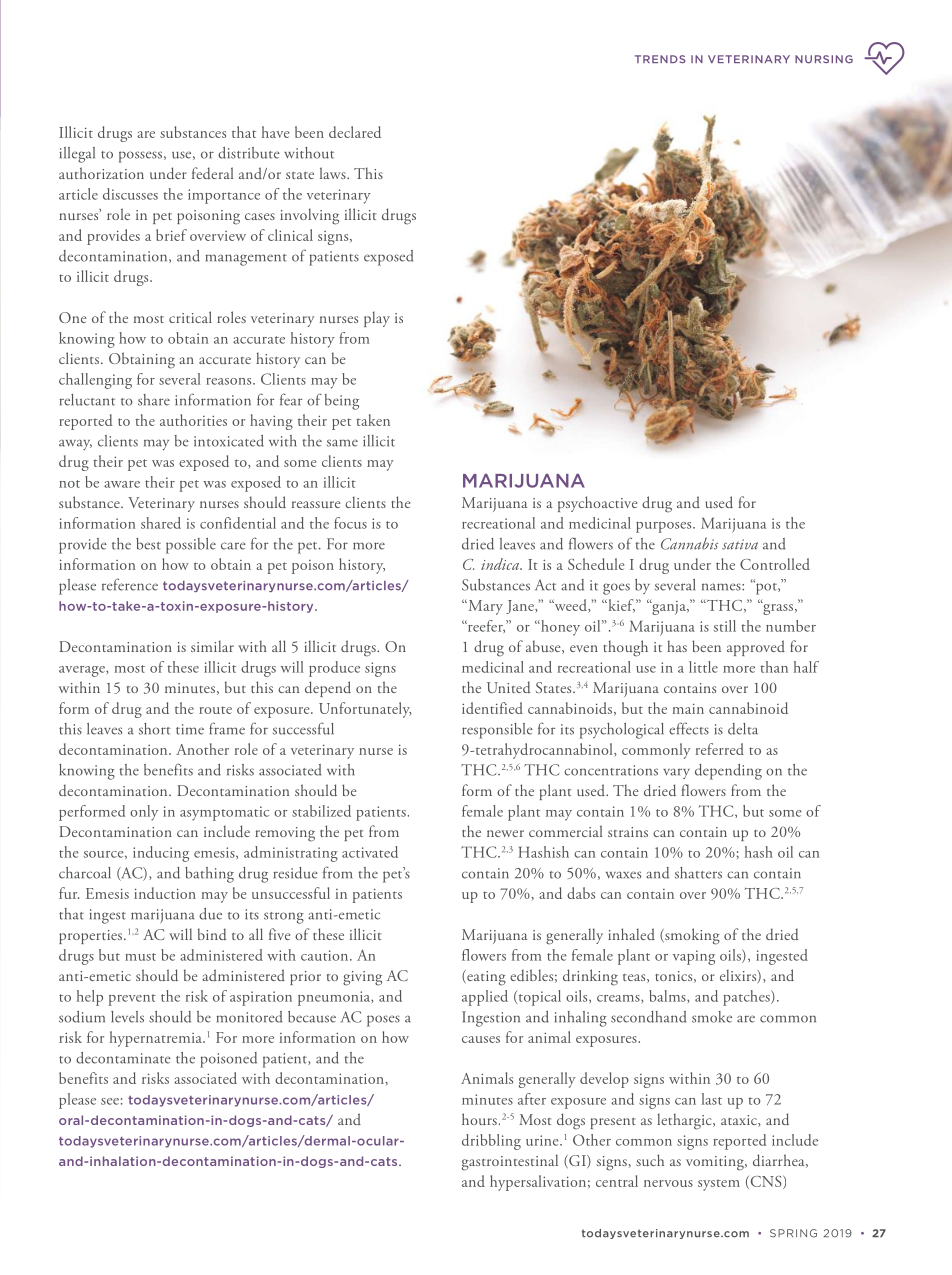 This screenshot has width=952, height=1275. I want to click on gastrointestinal, so click(510, 1162).
